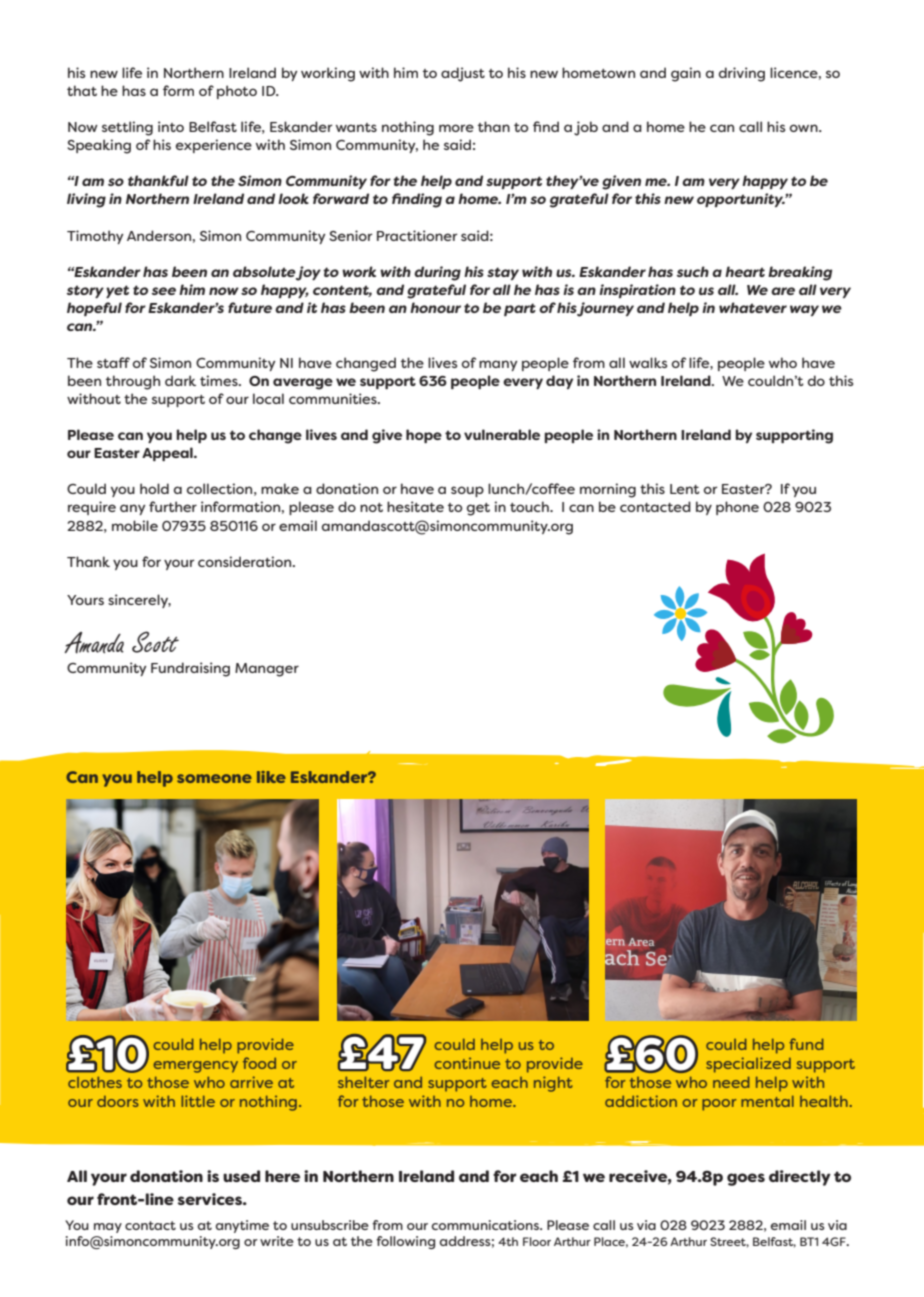 The width and height of the image is (924, 1297). What do you see at coordinates (737, 508) in the image?
I see `phone` at bounding box center [737, 508].
